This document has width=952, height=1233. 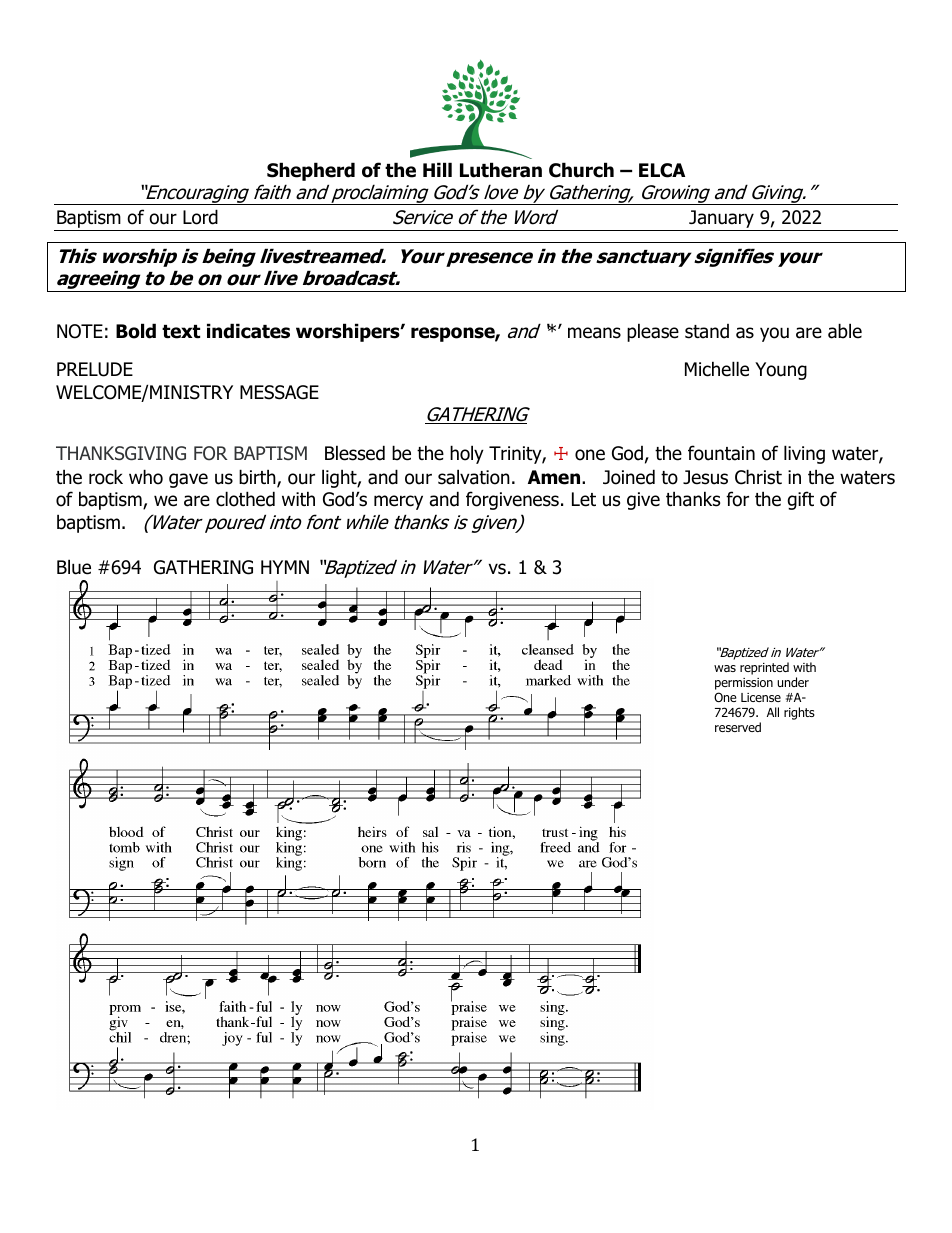 I want to click on who, so click(x=146, y=477).
